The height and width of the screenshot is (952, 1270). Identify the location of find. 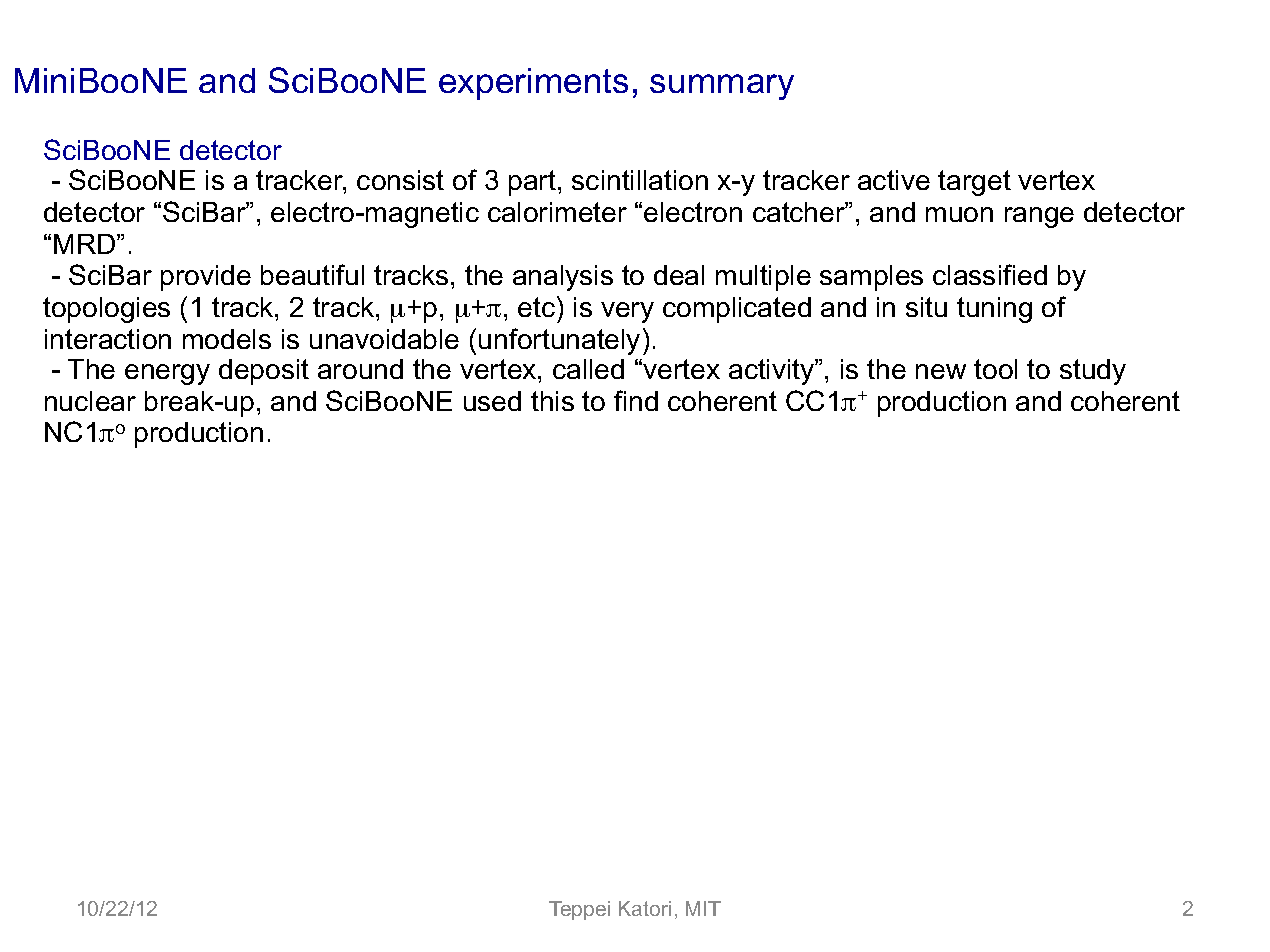
(636, 400).
